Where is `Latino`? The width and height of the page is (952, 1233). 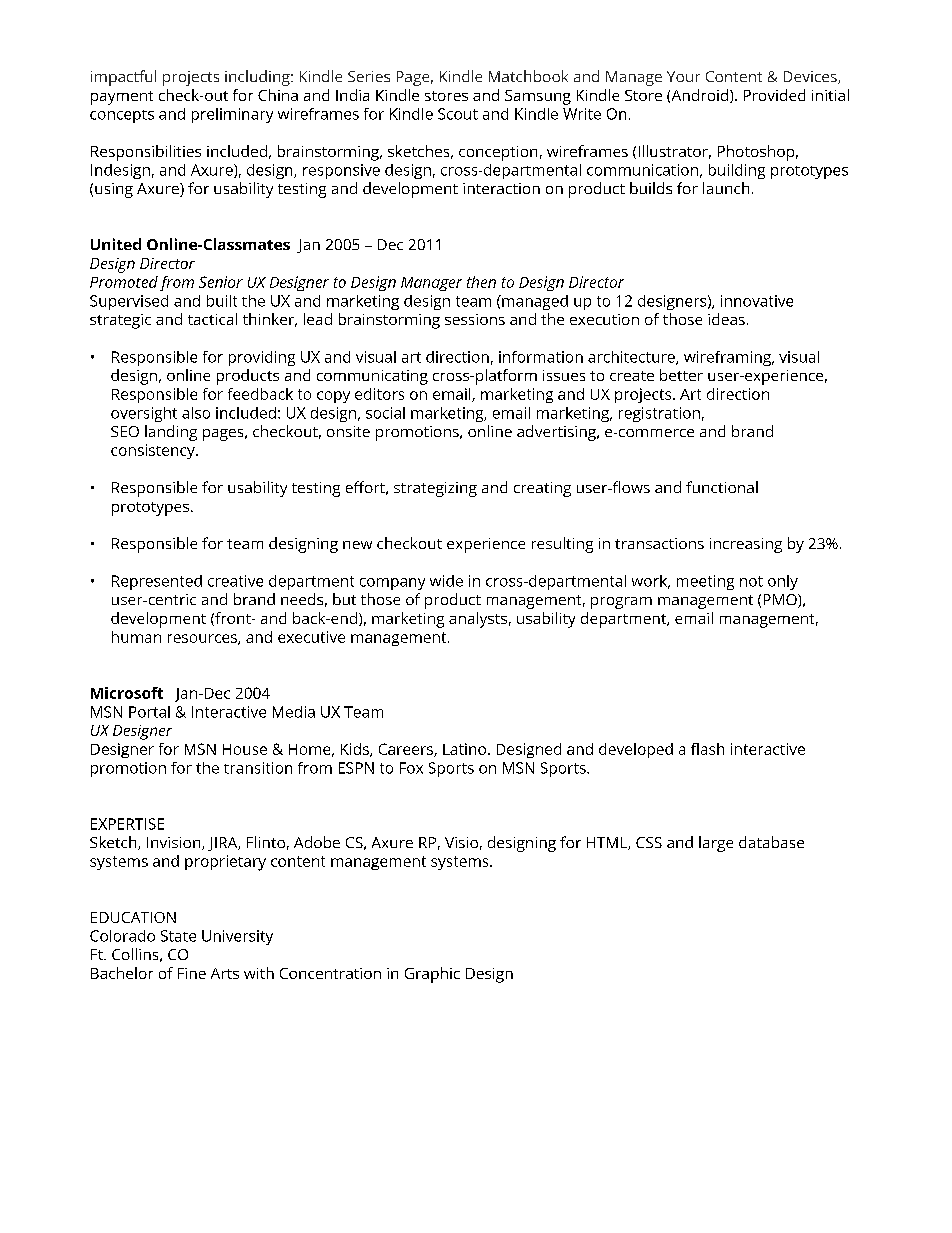 Latino is located at coordinates (464, 749).
